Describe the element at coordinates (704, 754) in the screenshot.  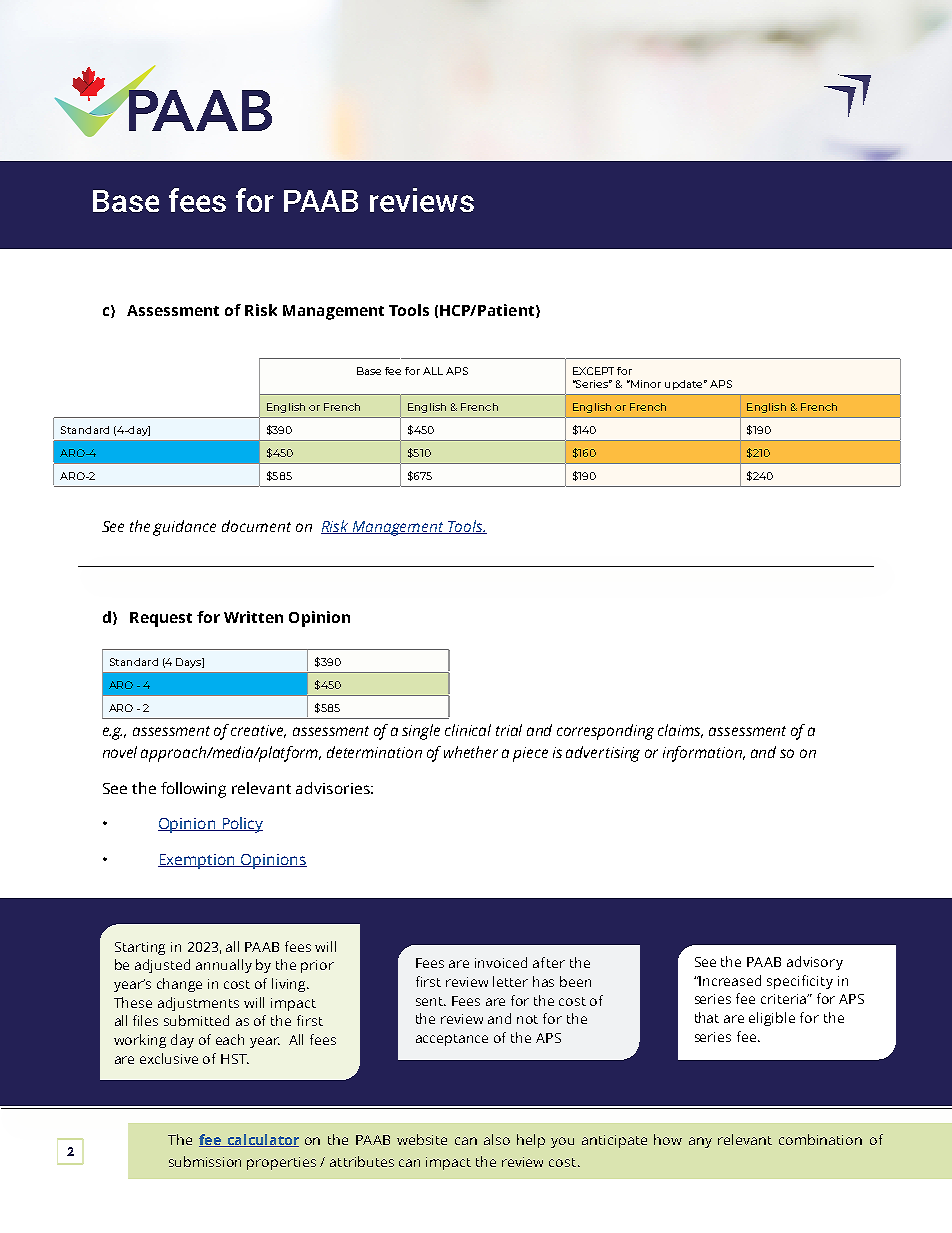
I see `information` at that location.
